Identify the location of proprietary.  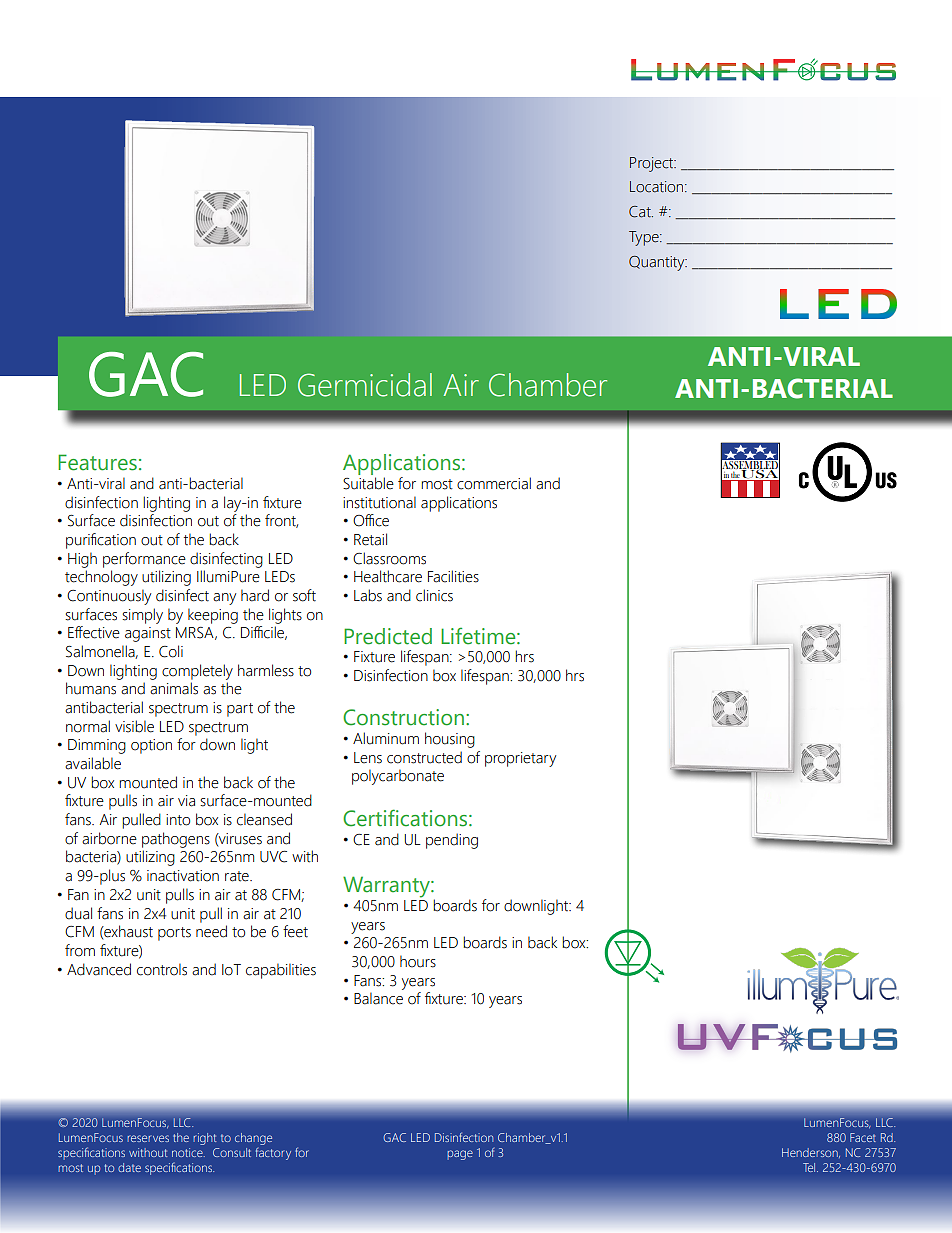
(520, 759).
